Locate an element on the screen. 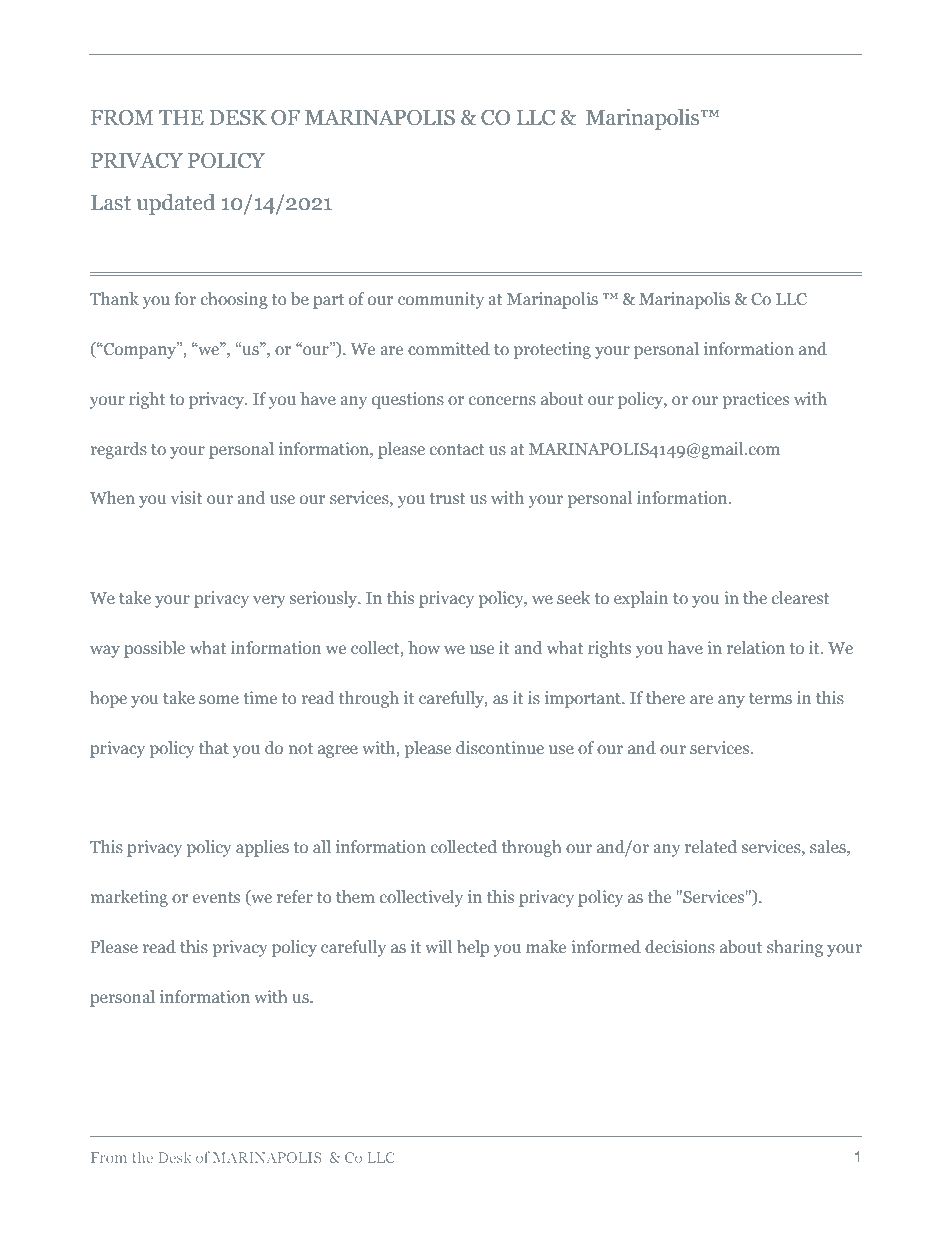 This screenshot has width=952, height=1233. events is located at coordinates (216, 897).
